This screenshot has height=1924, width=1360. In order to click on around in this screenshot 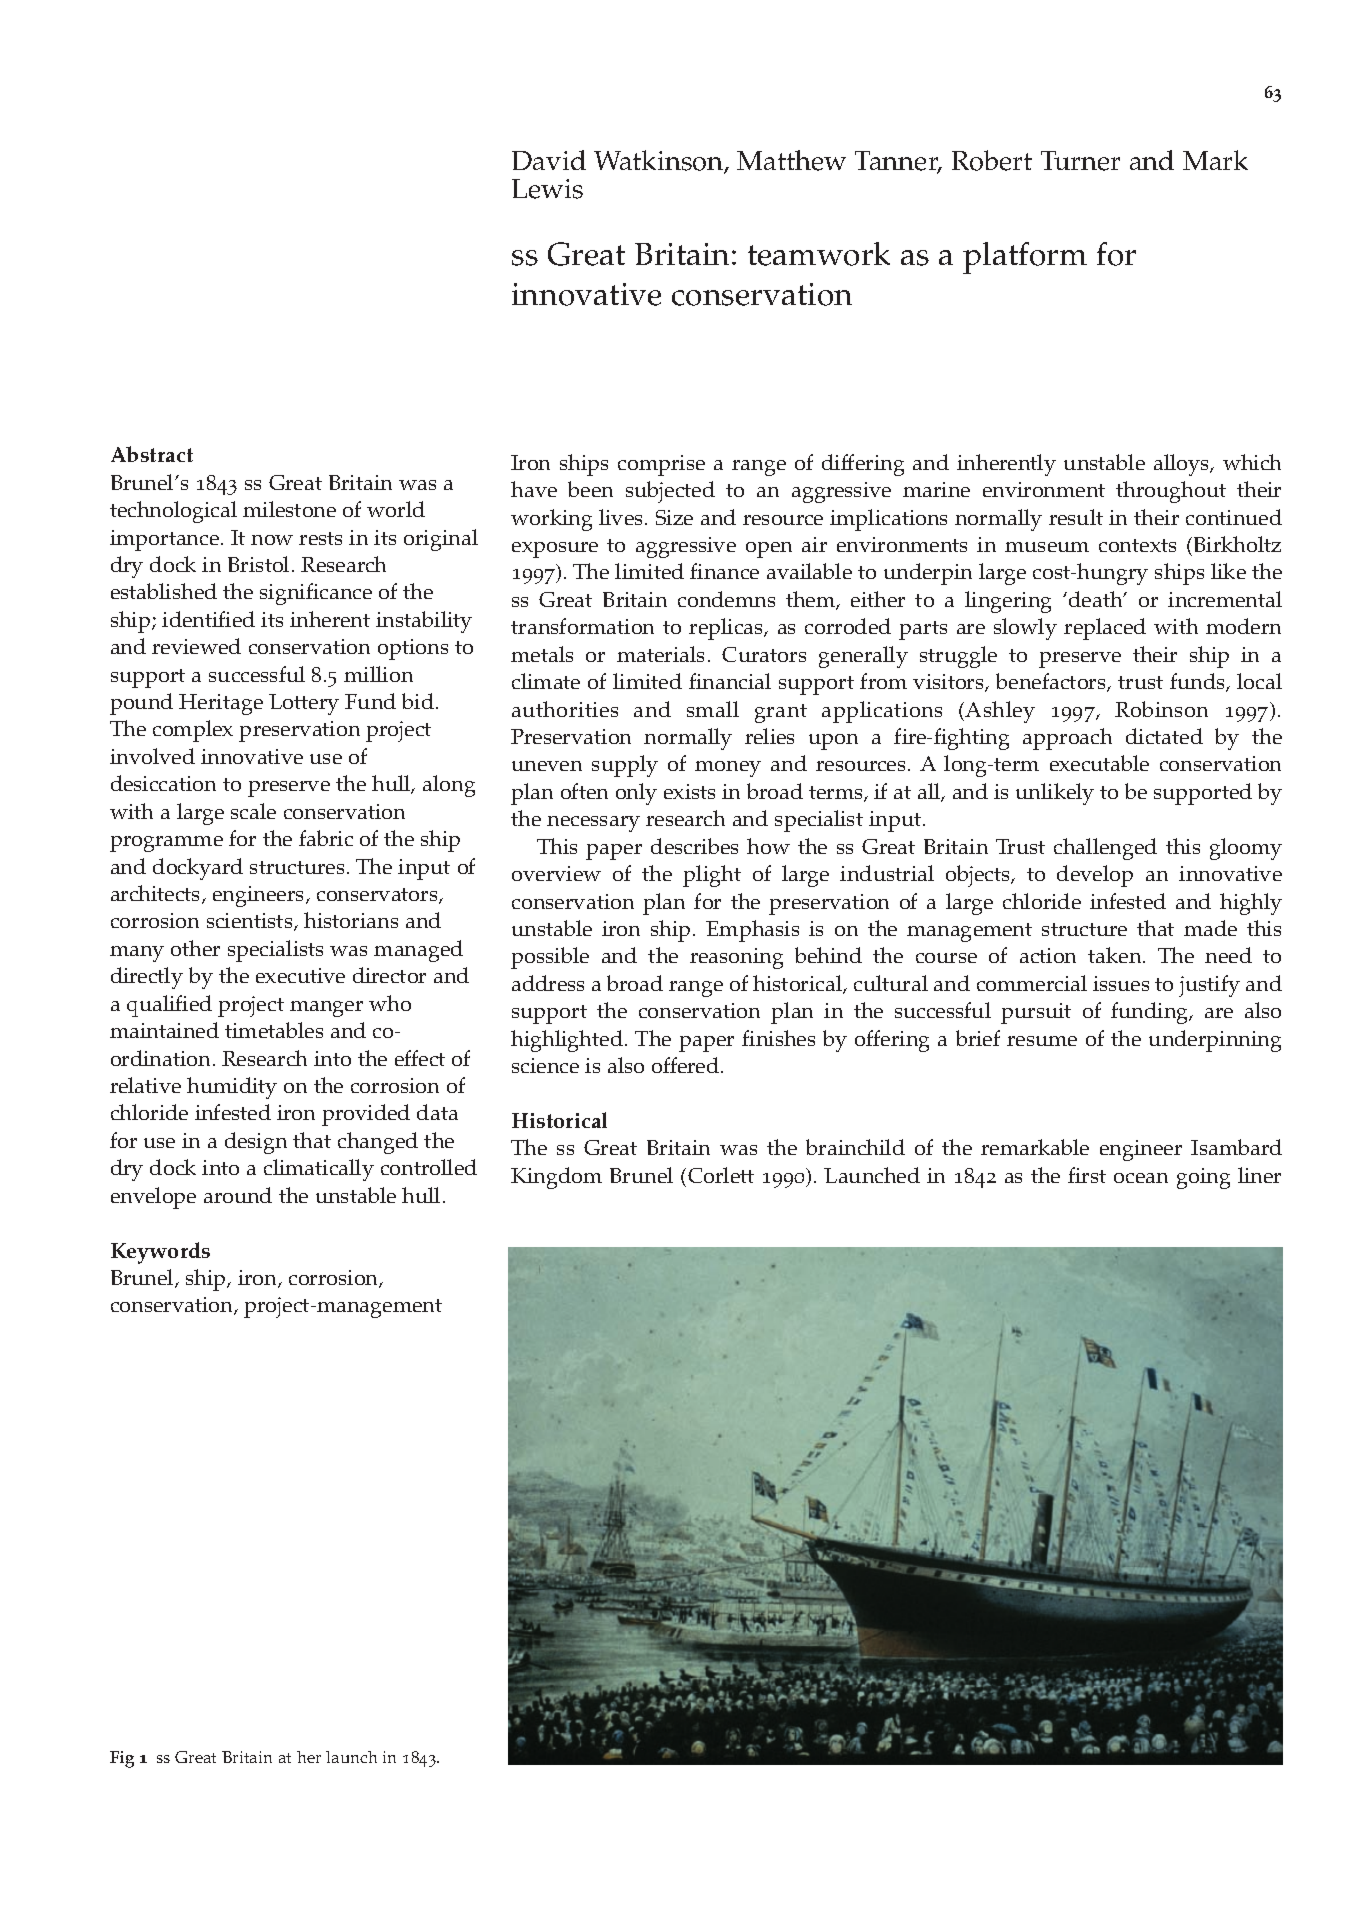, I will do `click(238, 1195)`.
